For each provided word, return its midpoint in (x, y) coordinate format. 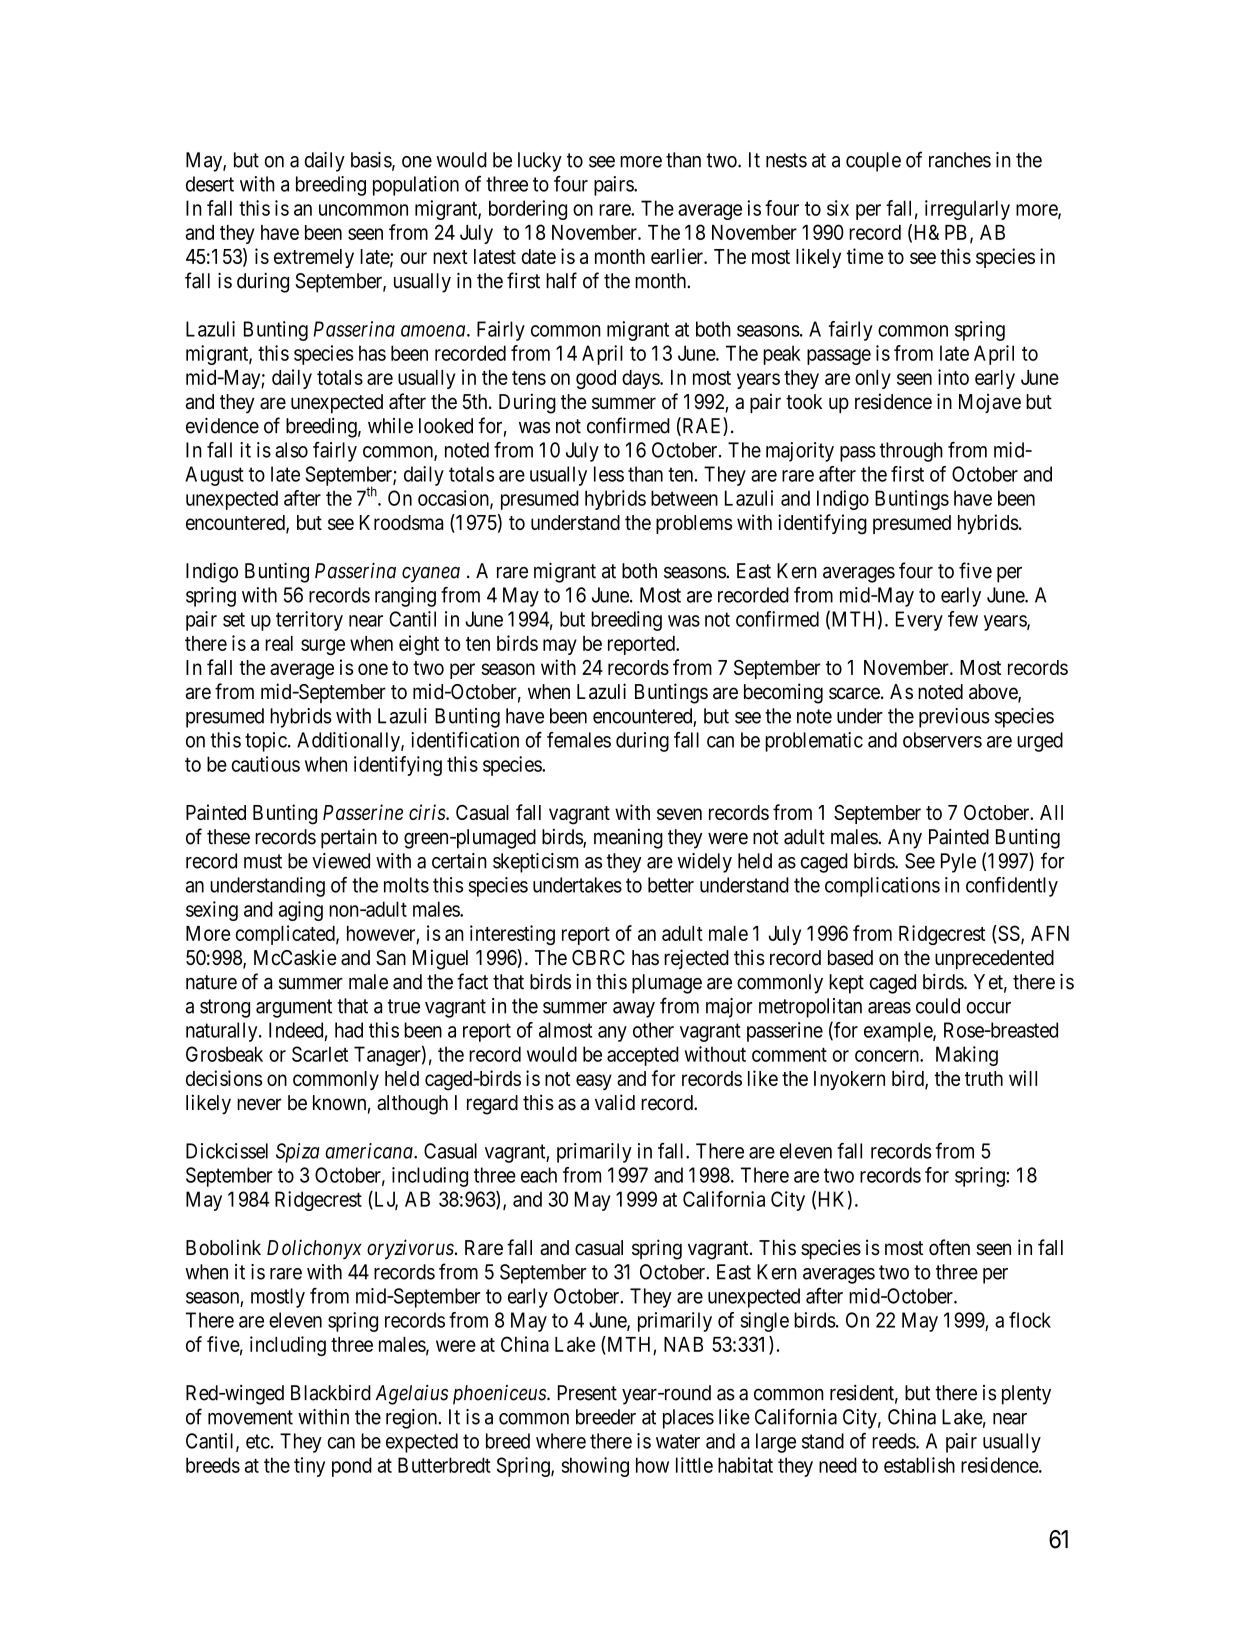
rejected (696, 959)
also (291, 450)
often (949, 1247)
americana (370, 1151)
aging (301, 911)
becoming (783, 693)
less (609, 474)
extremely (314, 258)
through (911, 452)
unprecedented (994, 959)
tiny (309, 1467)
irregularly (967, 210)
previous (954, 718)
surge (323, 647)
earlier (678, 256)
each (539, 1175)
